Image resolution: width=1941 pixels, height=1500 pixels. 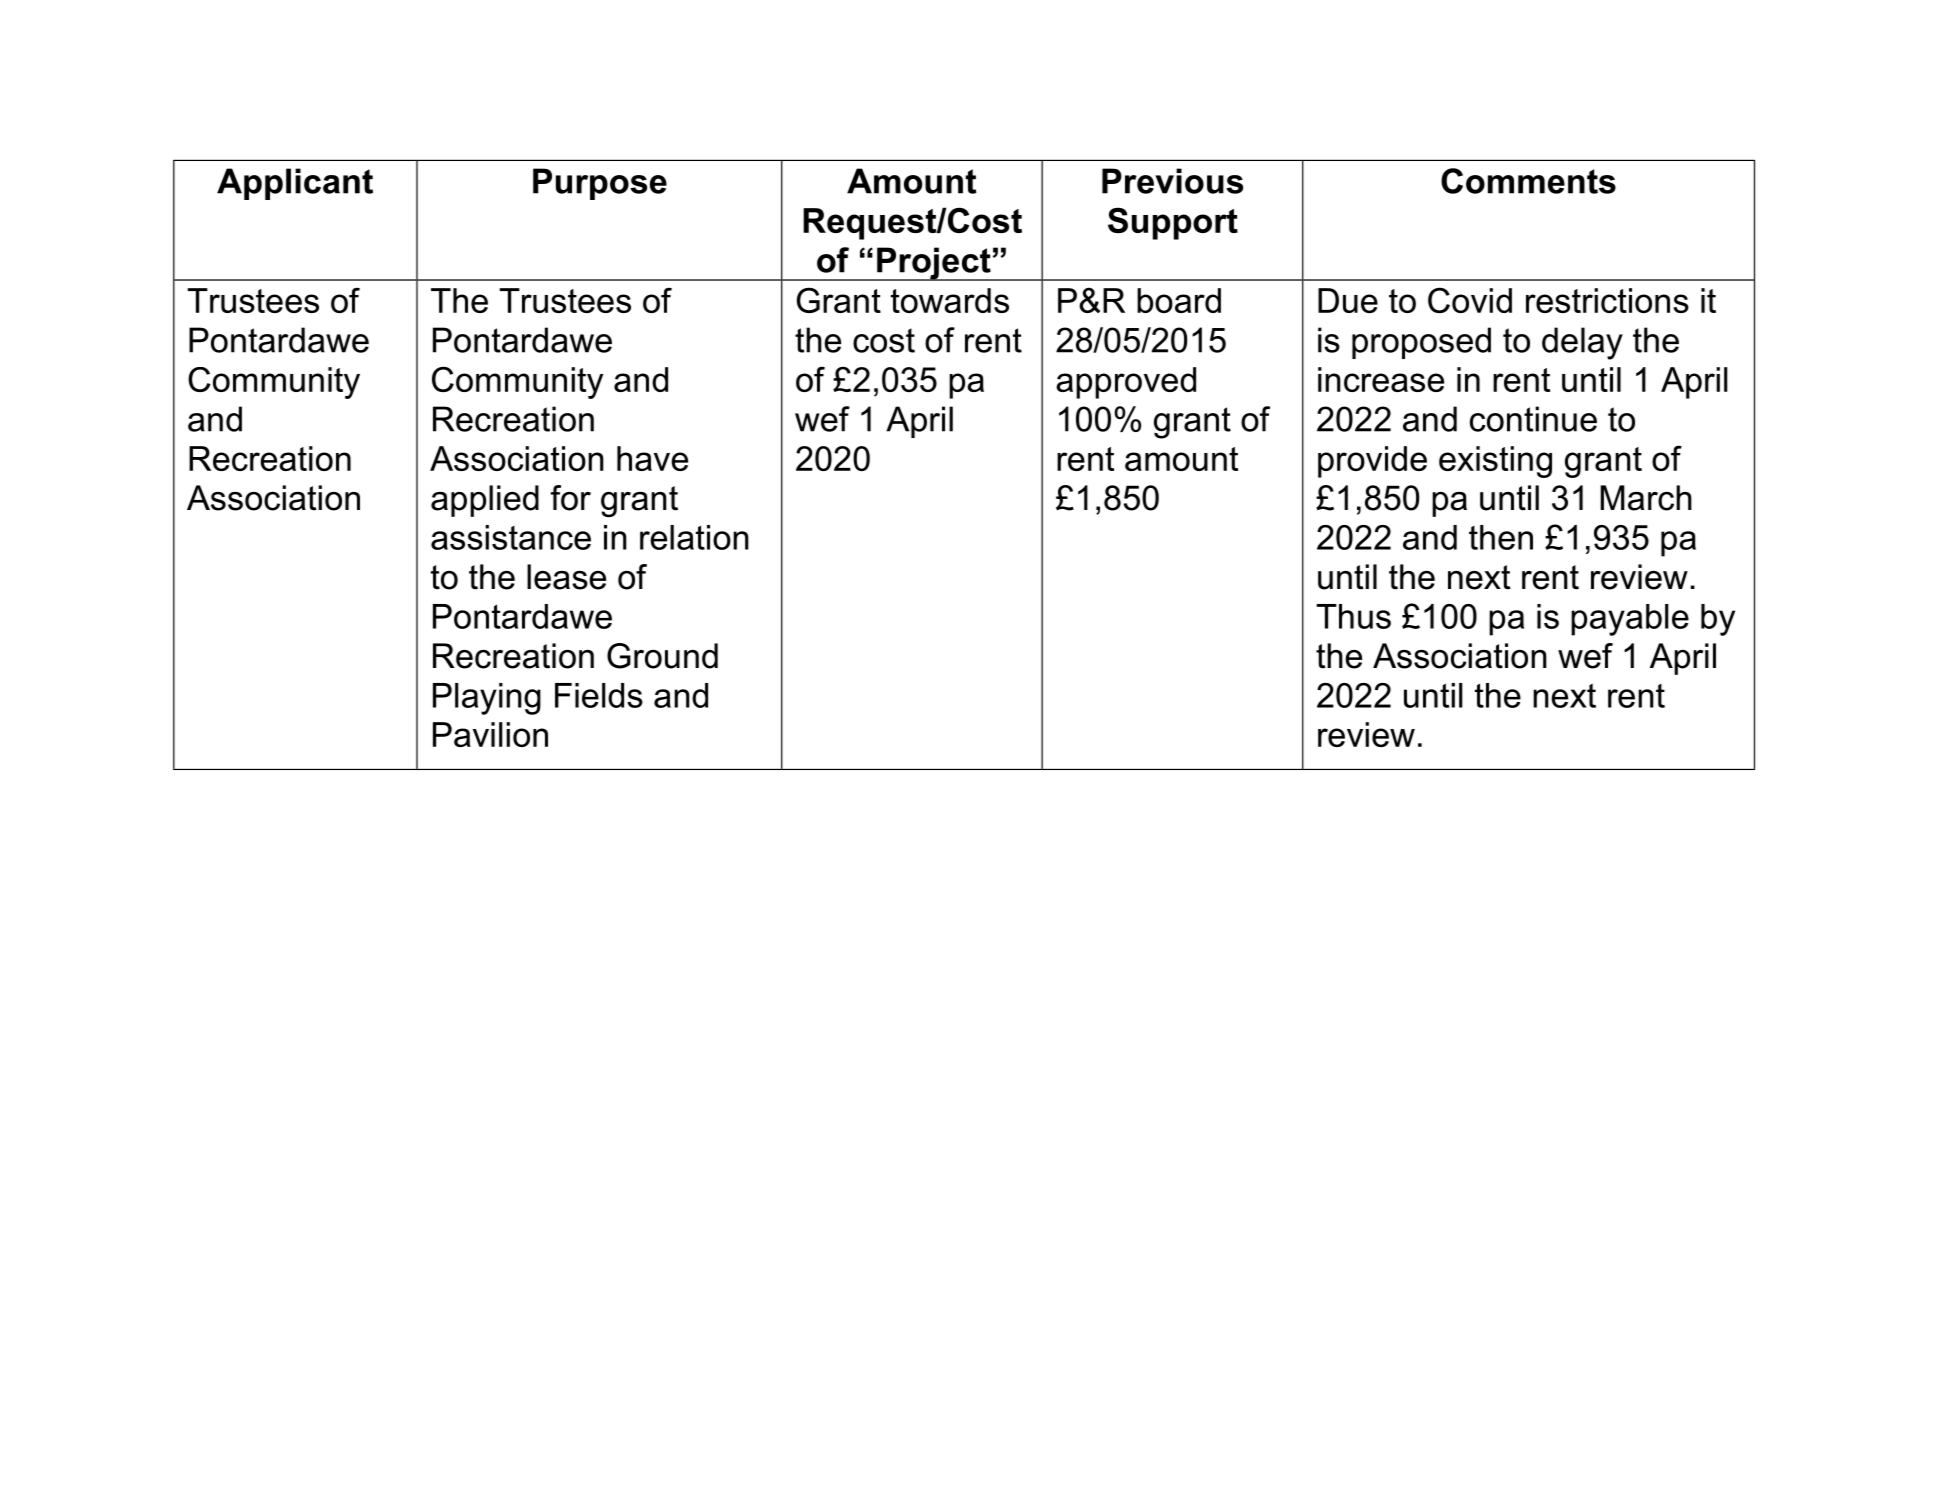 What do you see at coordinates (1172, 181) in the screenshot?
I see `Previous` at bounding box center [1172, 181].
